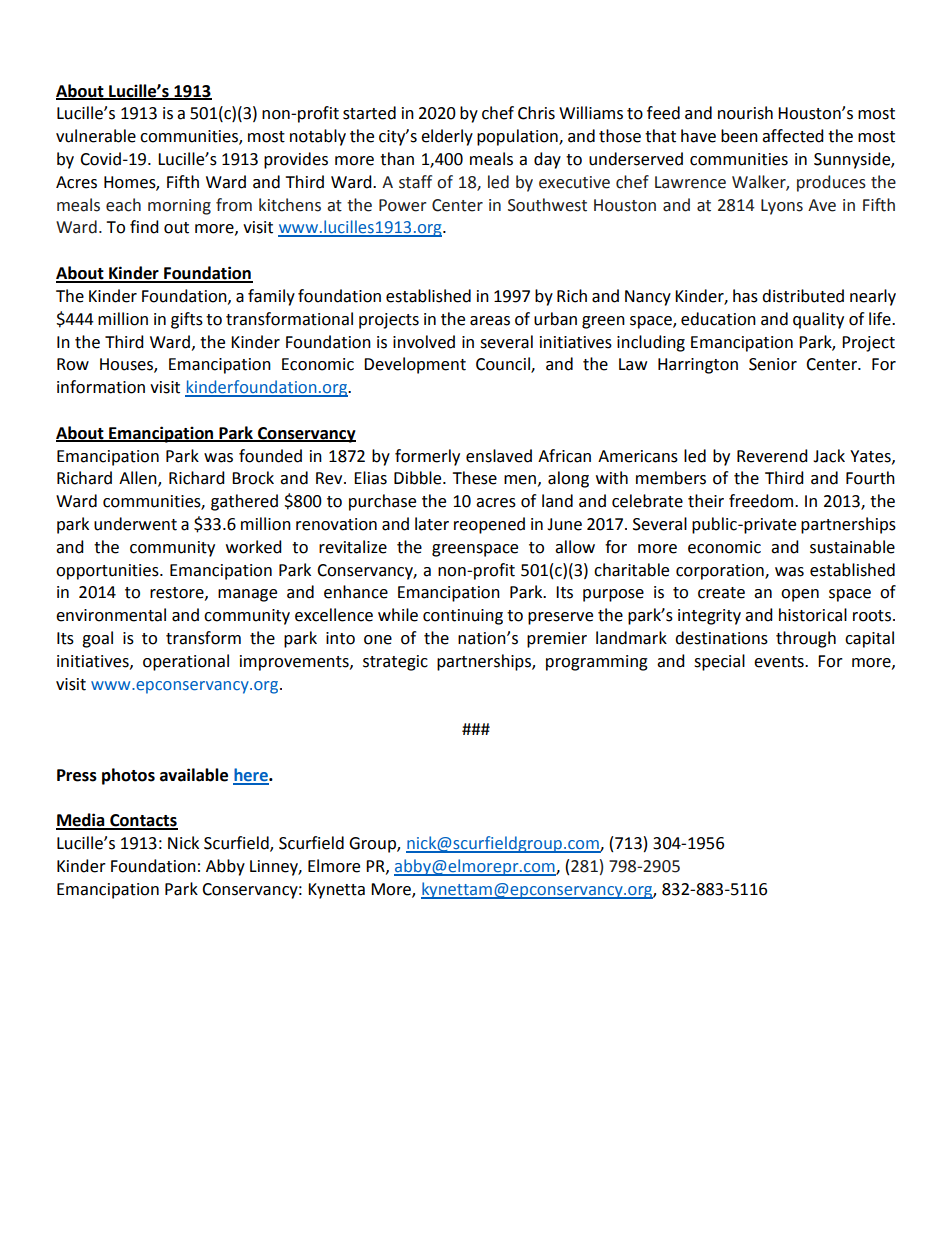 The image size is (952, 1233). I want to click on continuing, so click(463, 617).
